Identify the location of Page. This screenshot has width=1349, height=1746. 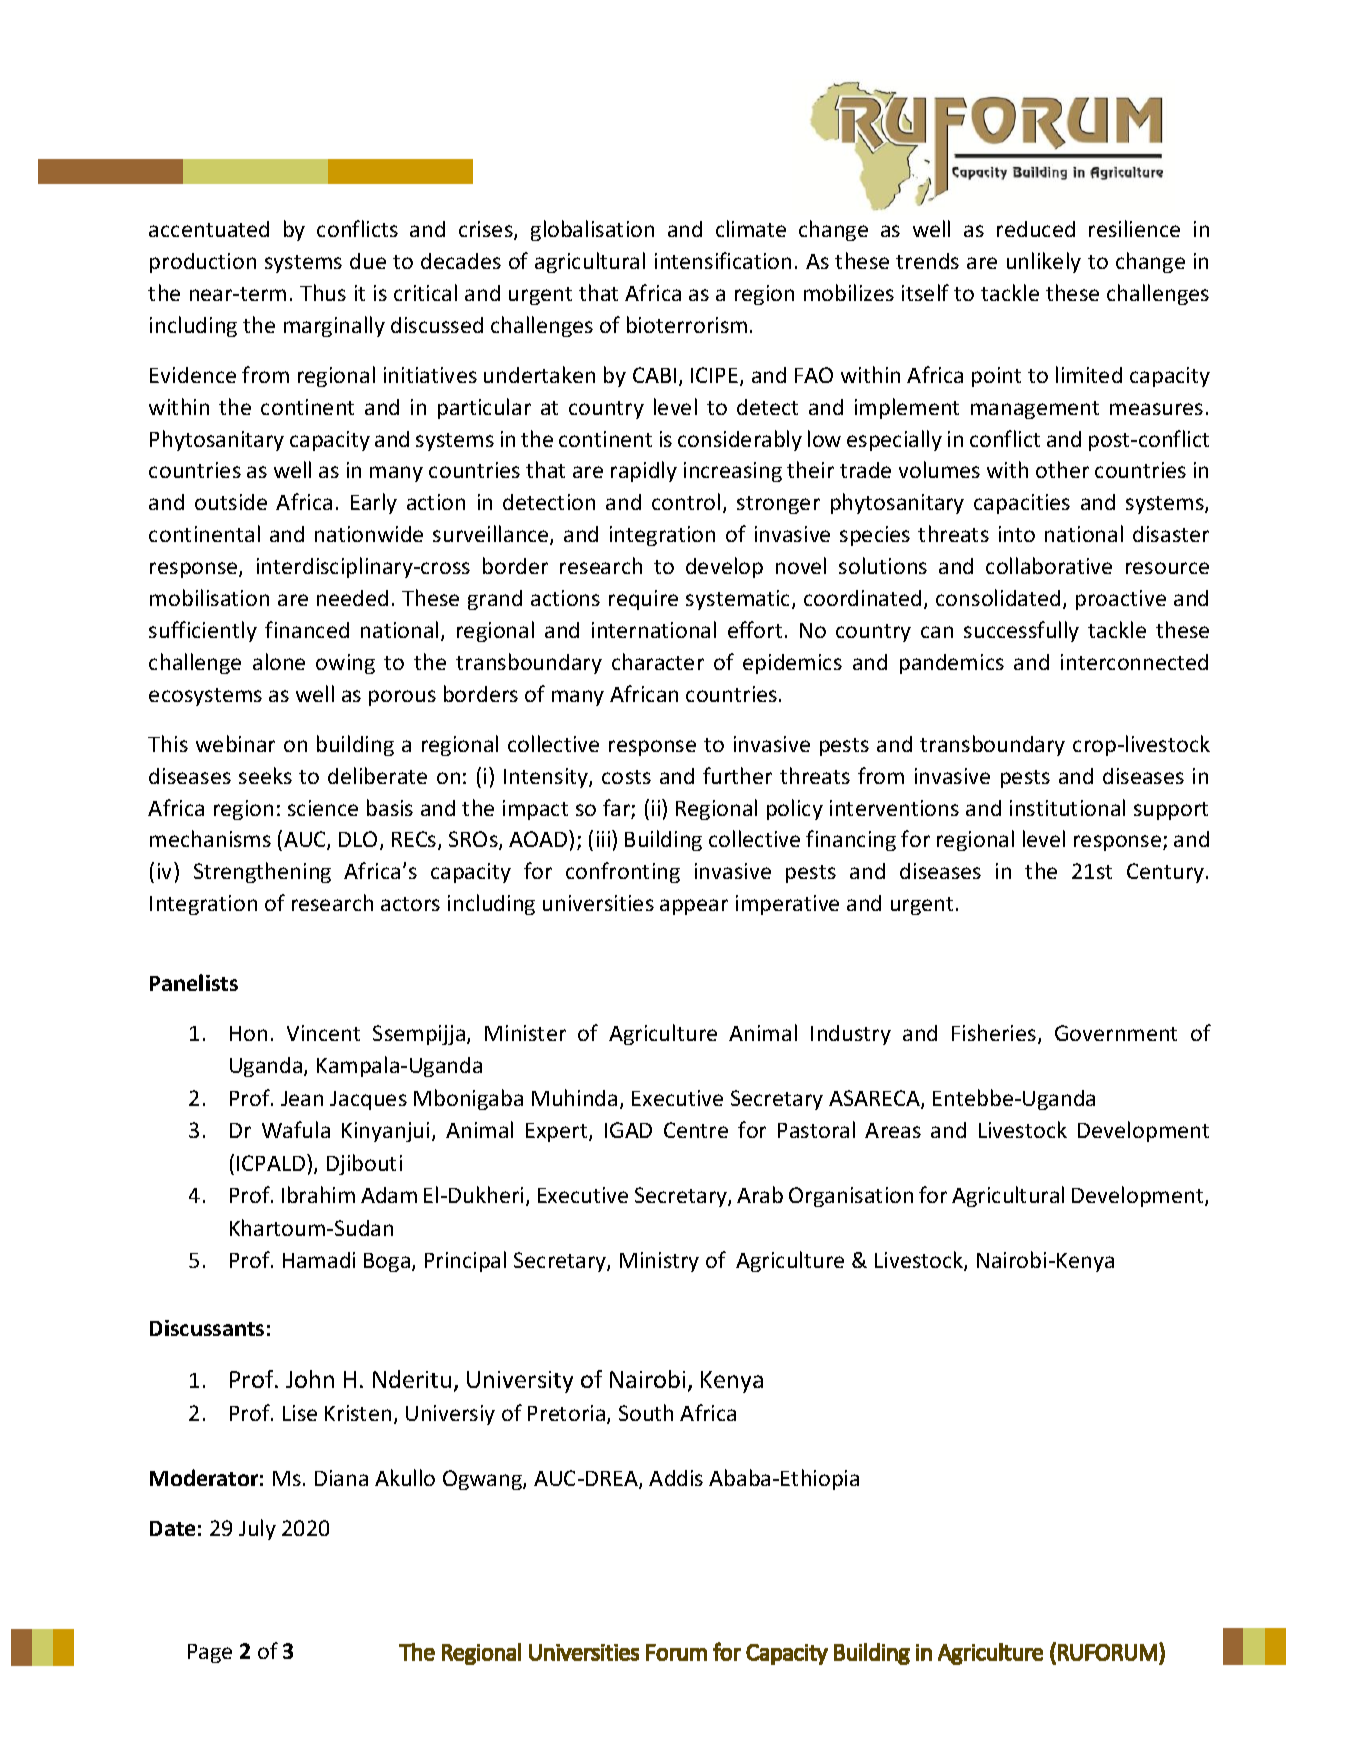
(210, 1653).
